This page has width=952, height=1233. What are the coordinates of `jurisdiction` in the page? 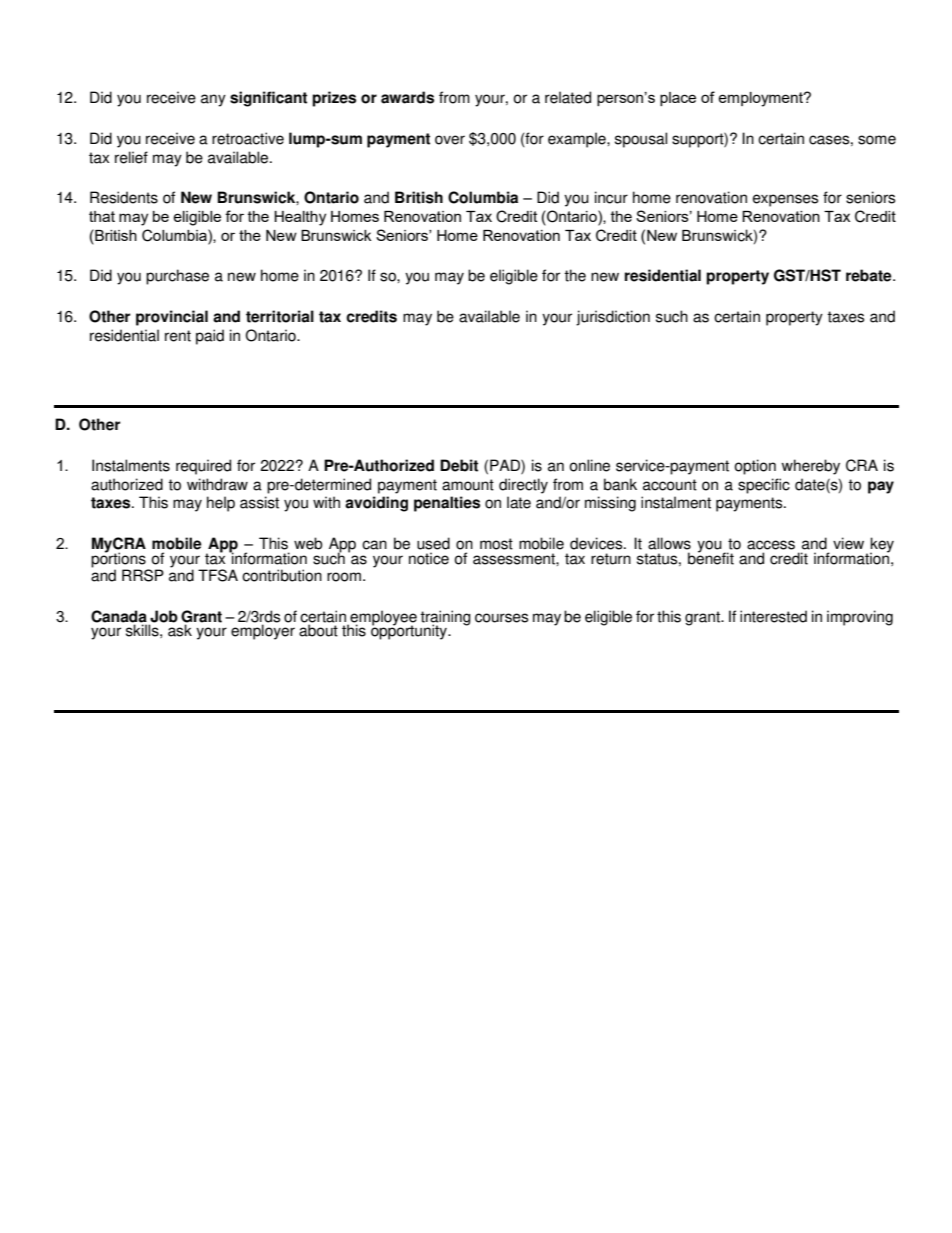 It's located at (613, 318).
